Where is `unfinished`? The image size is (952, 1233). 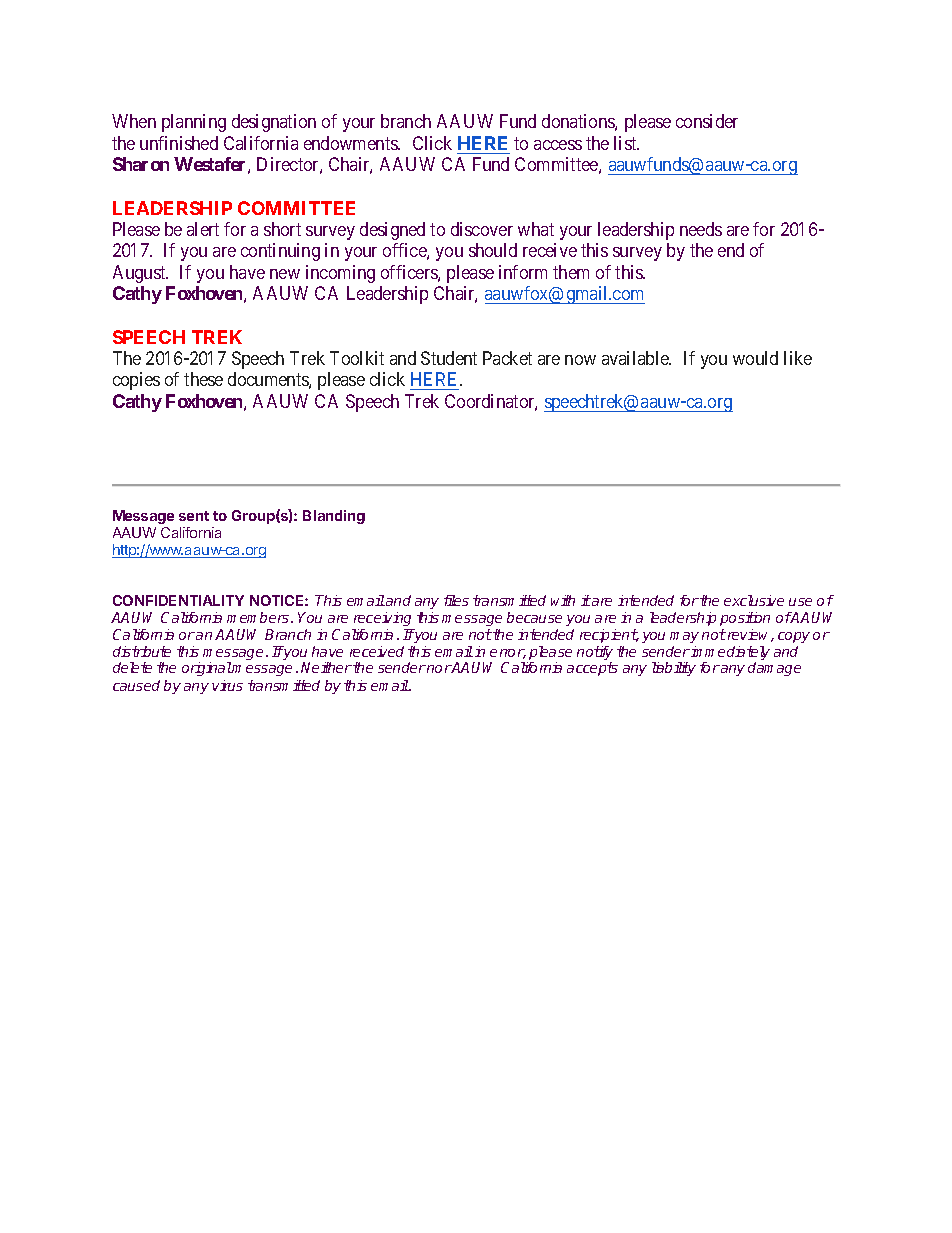 unfinished is located at coordinates (179, 143).
